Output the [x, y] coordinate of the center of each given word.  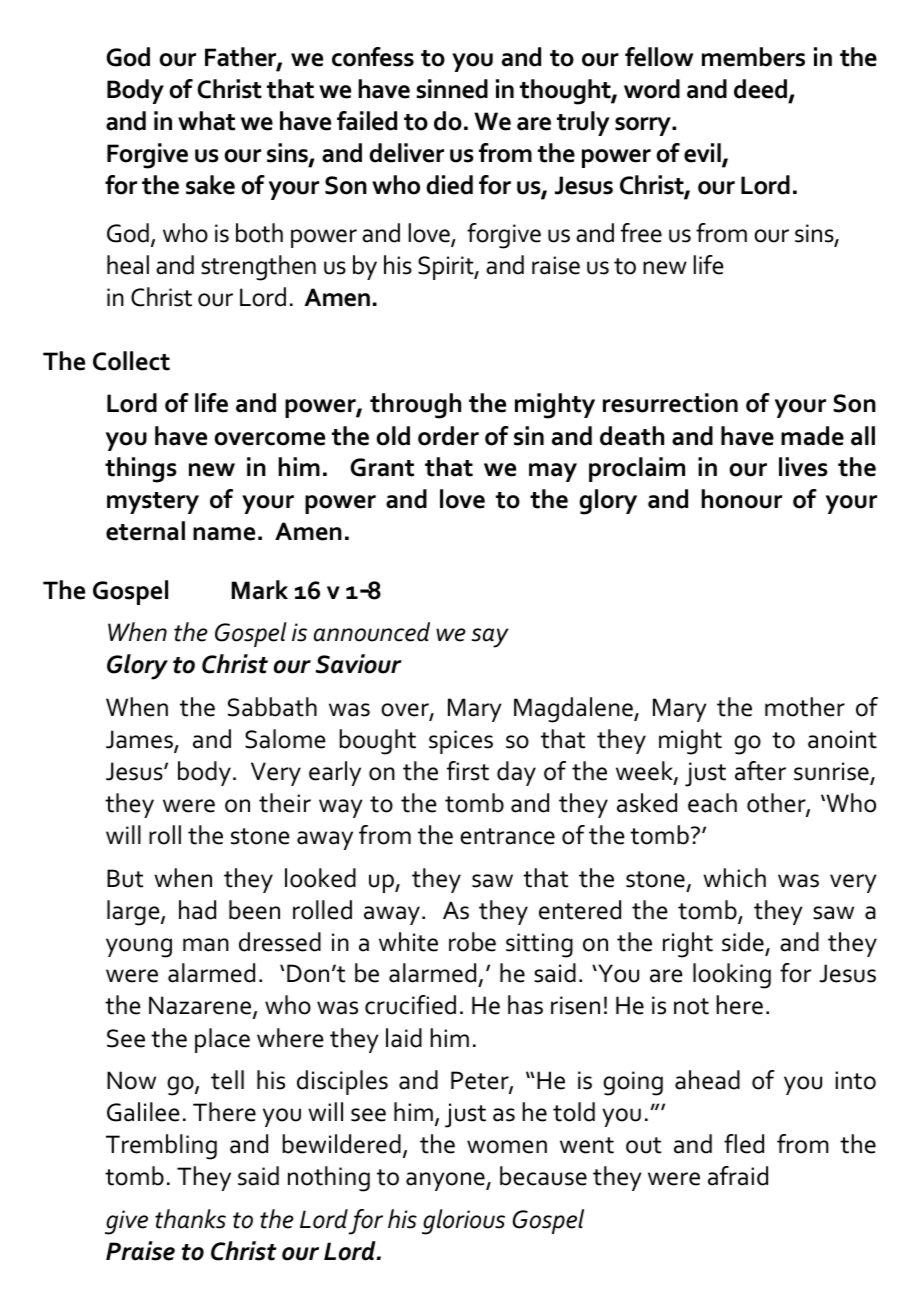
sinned [452, 89]
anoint [842, 739]
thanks [190, 1219]
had [197, 910]
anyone [446, 1181]
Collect [131, 361]
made [812, 436]
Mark [260, 590]
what [206, 121]
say [490, 638]
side [743, 942]
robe [472, 942]
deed [762, 90]
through [415, 406]
